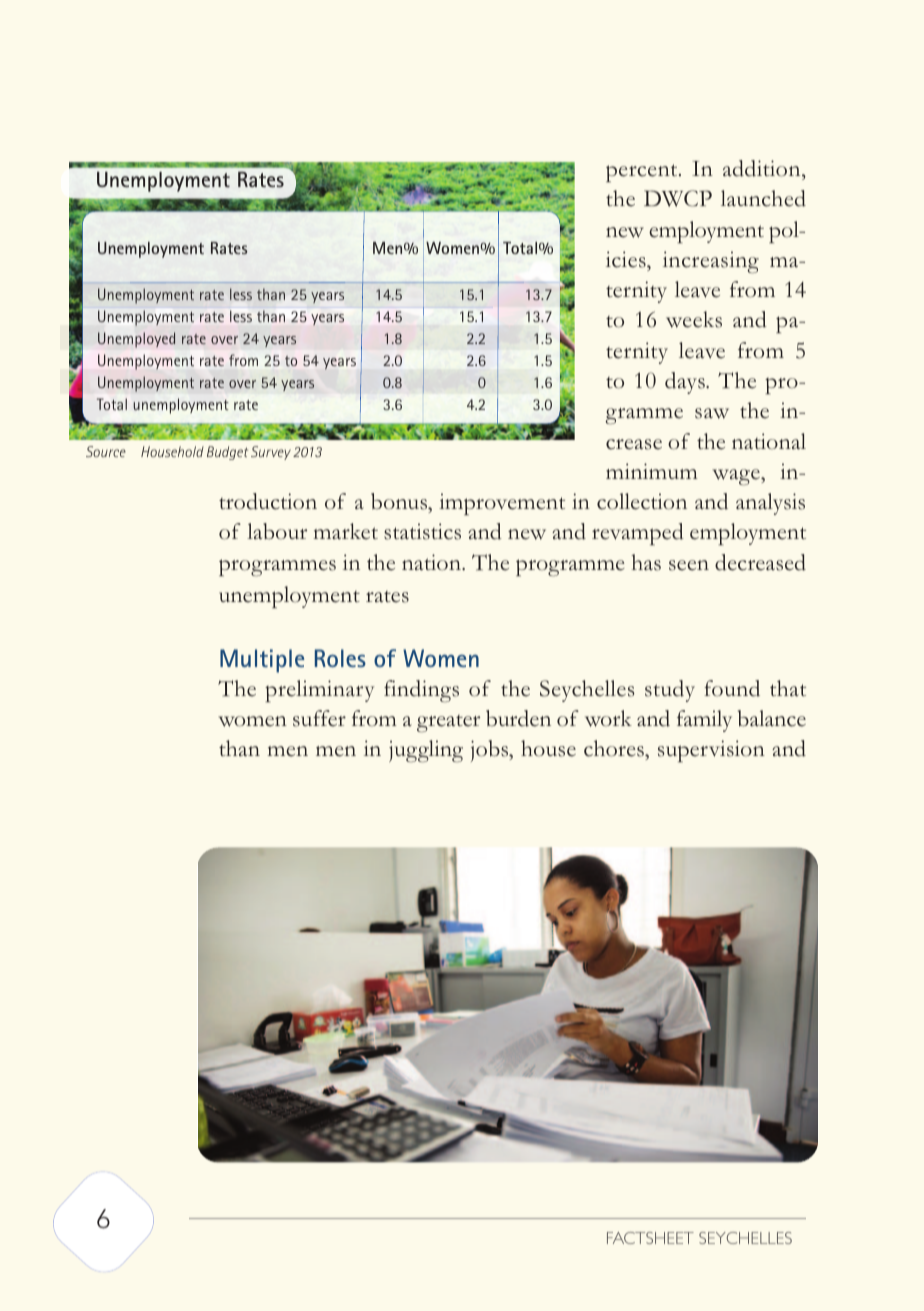 The image size is (924, 1311). What do you see at coordinates (262, 661) in the screenshot?
I see `Multiple` at bounding box center [262, 661].
